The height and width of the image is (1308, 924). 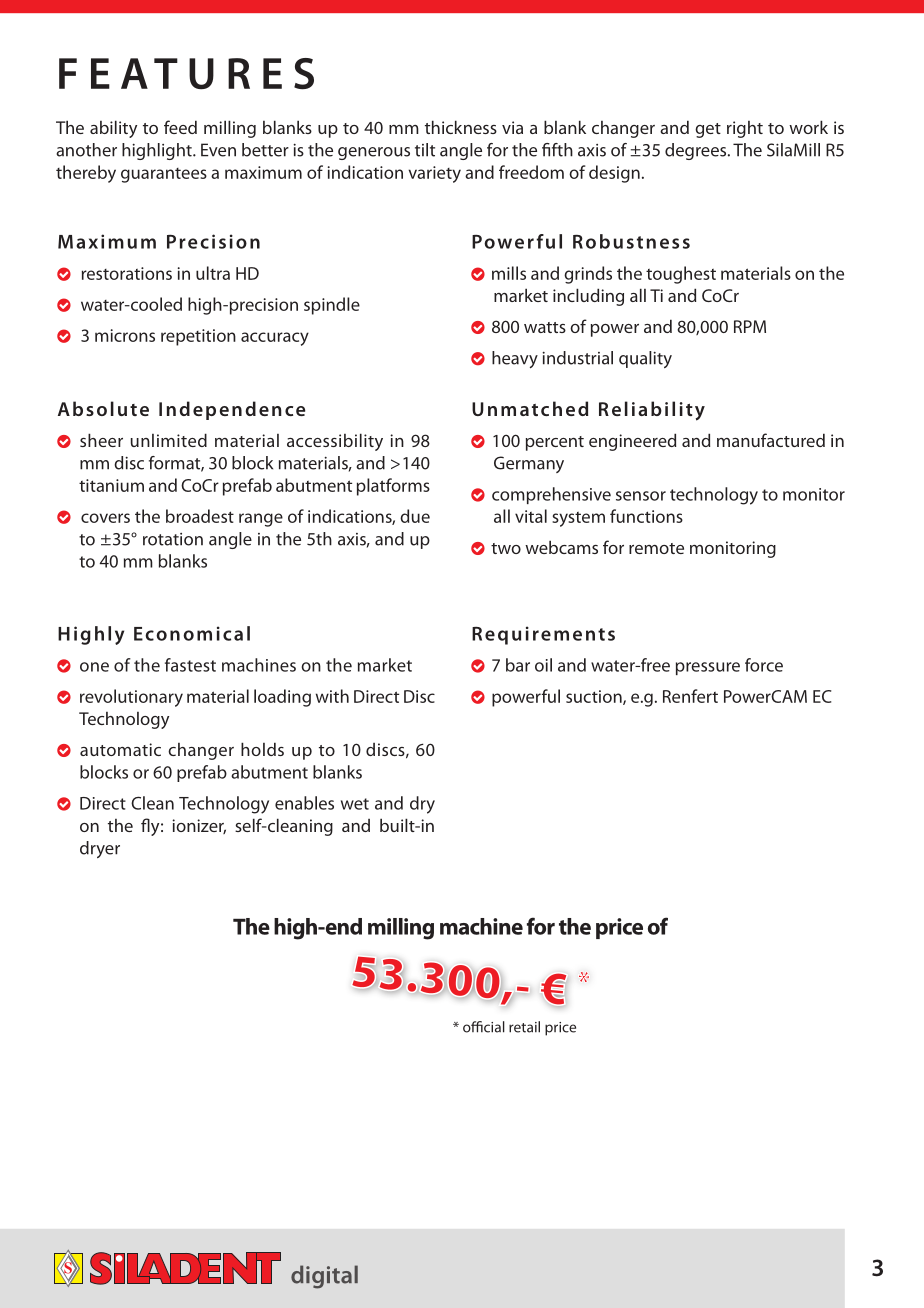 I want to click on variety, so click(x=434, y=174).
